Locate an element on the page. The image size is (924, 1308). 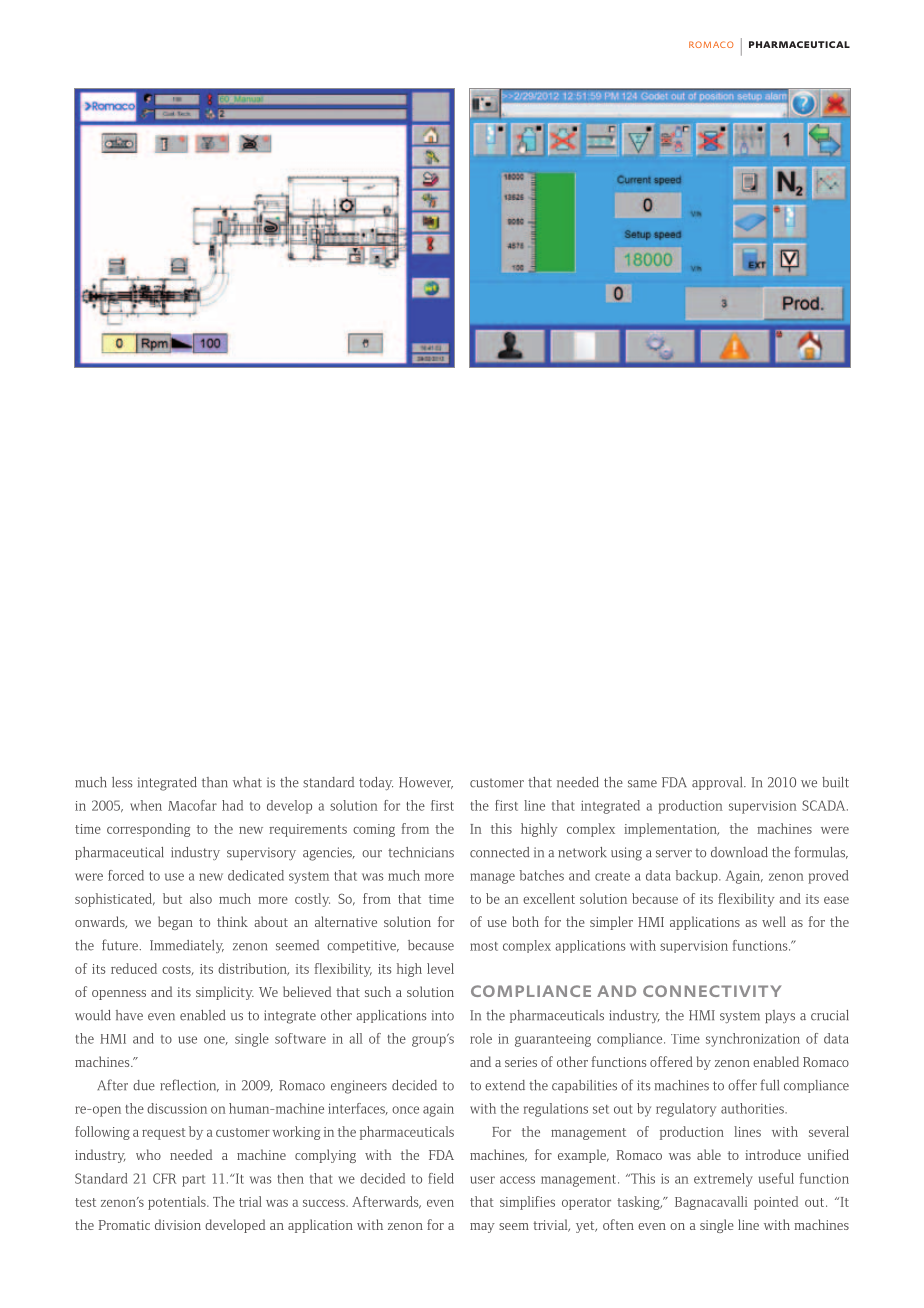
request is located at coordinates (164, 1134).
